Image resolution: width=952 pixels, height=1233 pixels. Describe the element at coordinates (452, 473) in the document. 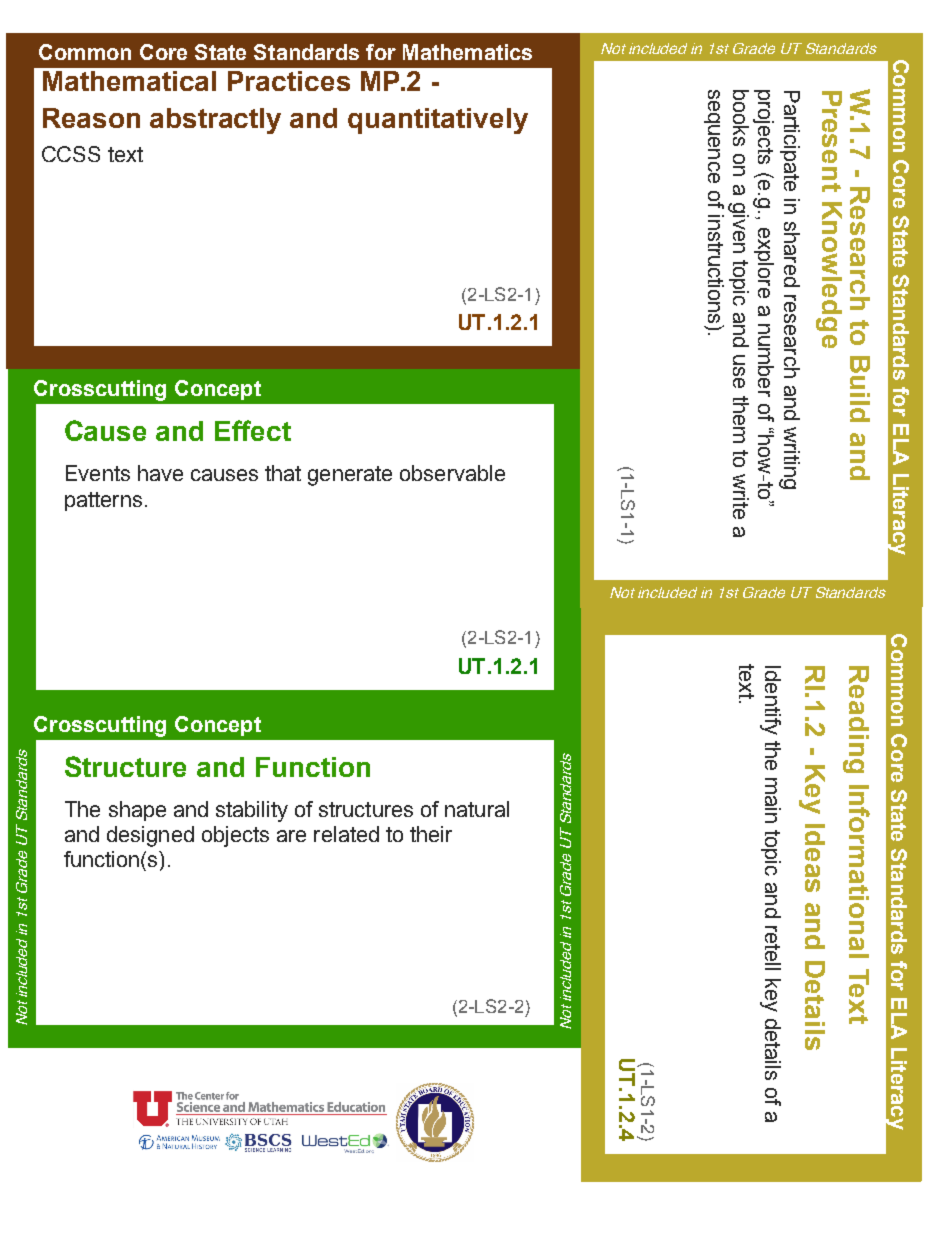

I see `observable` at that location.
